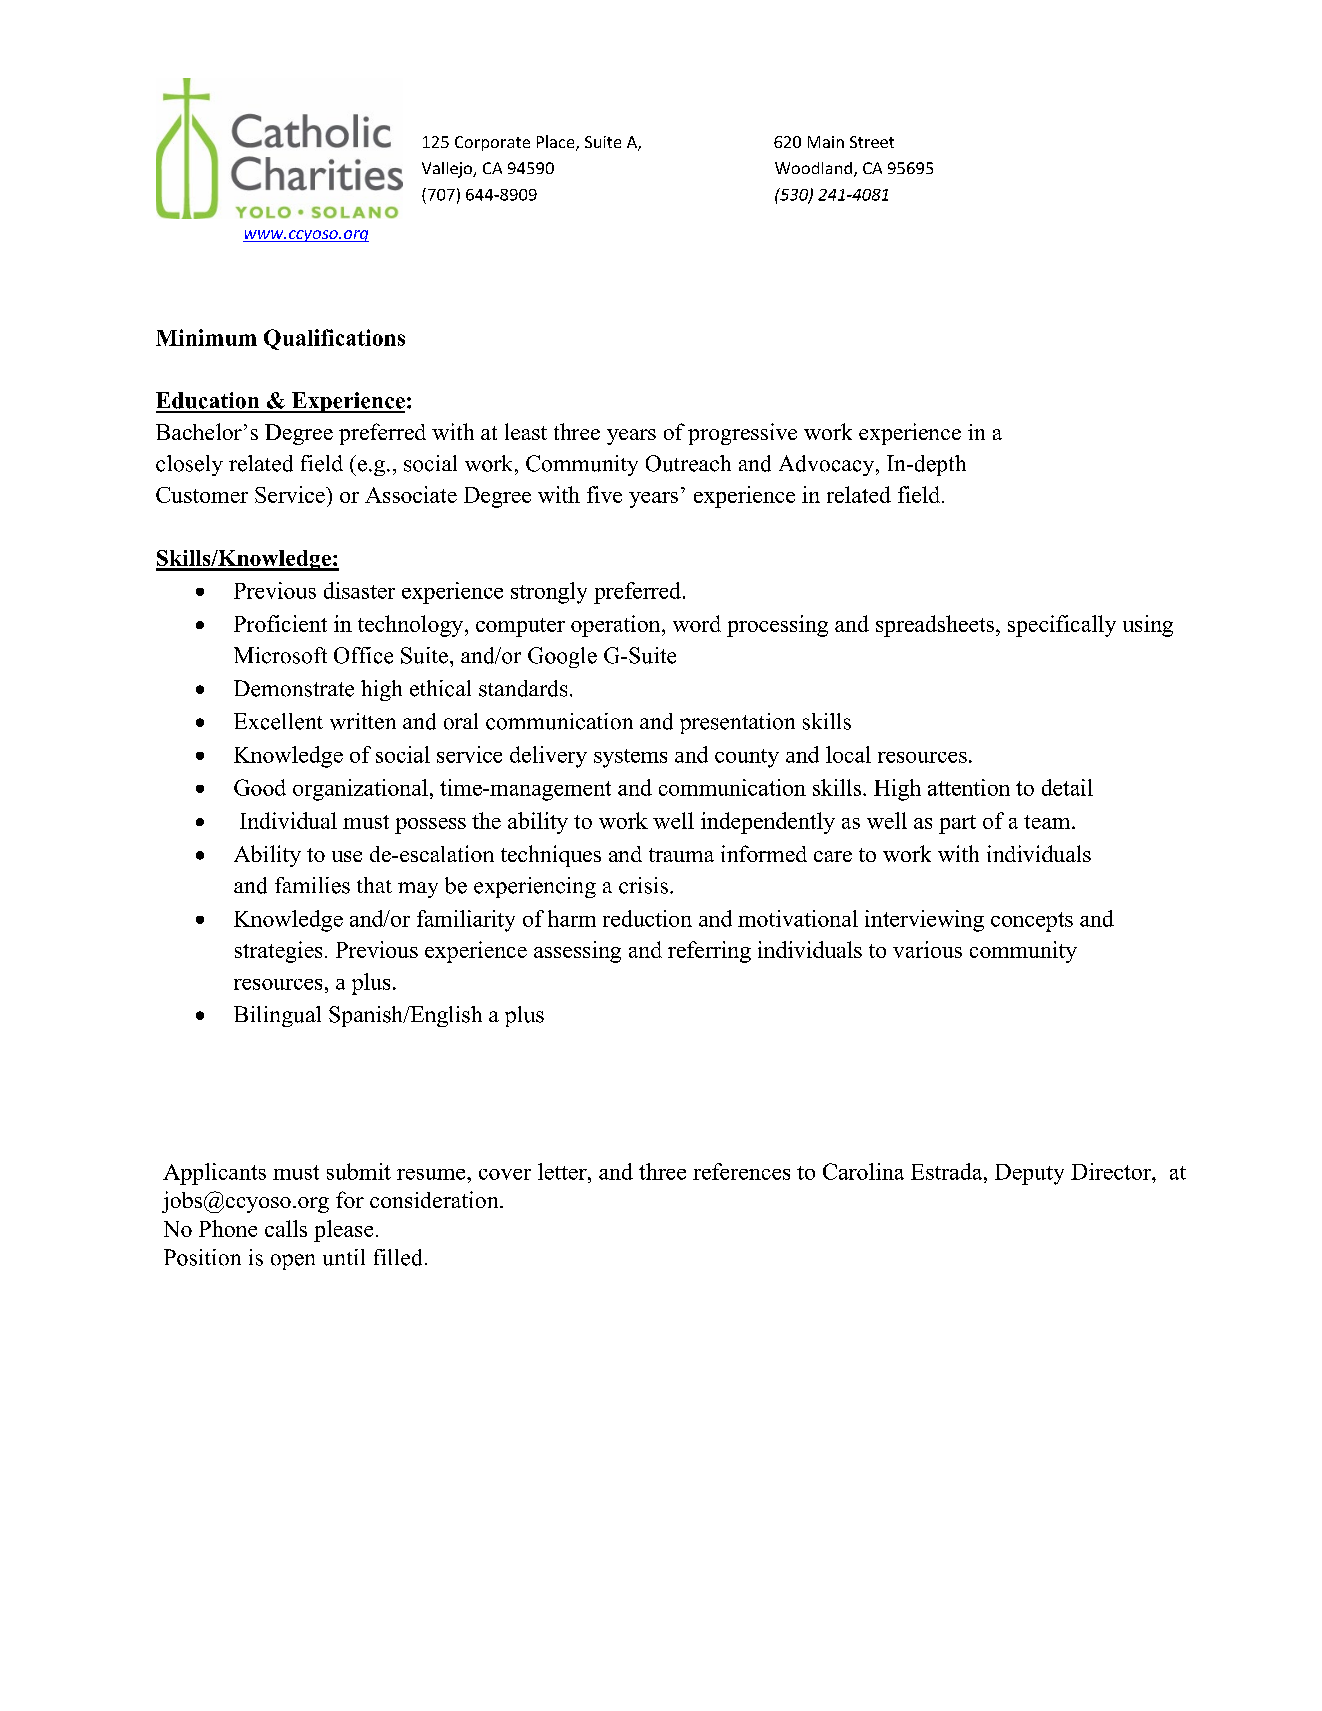  Describe the element at coordinates (448, 170) in the screenshot. I see `Vallejo` at that location.
